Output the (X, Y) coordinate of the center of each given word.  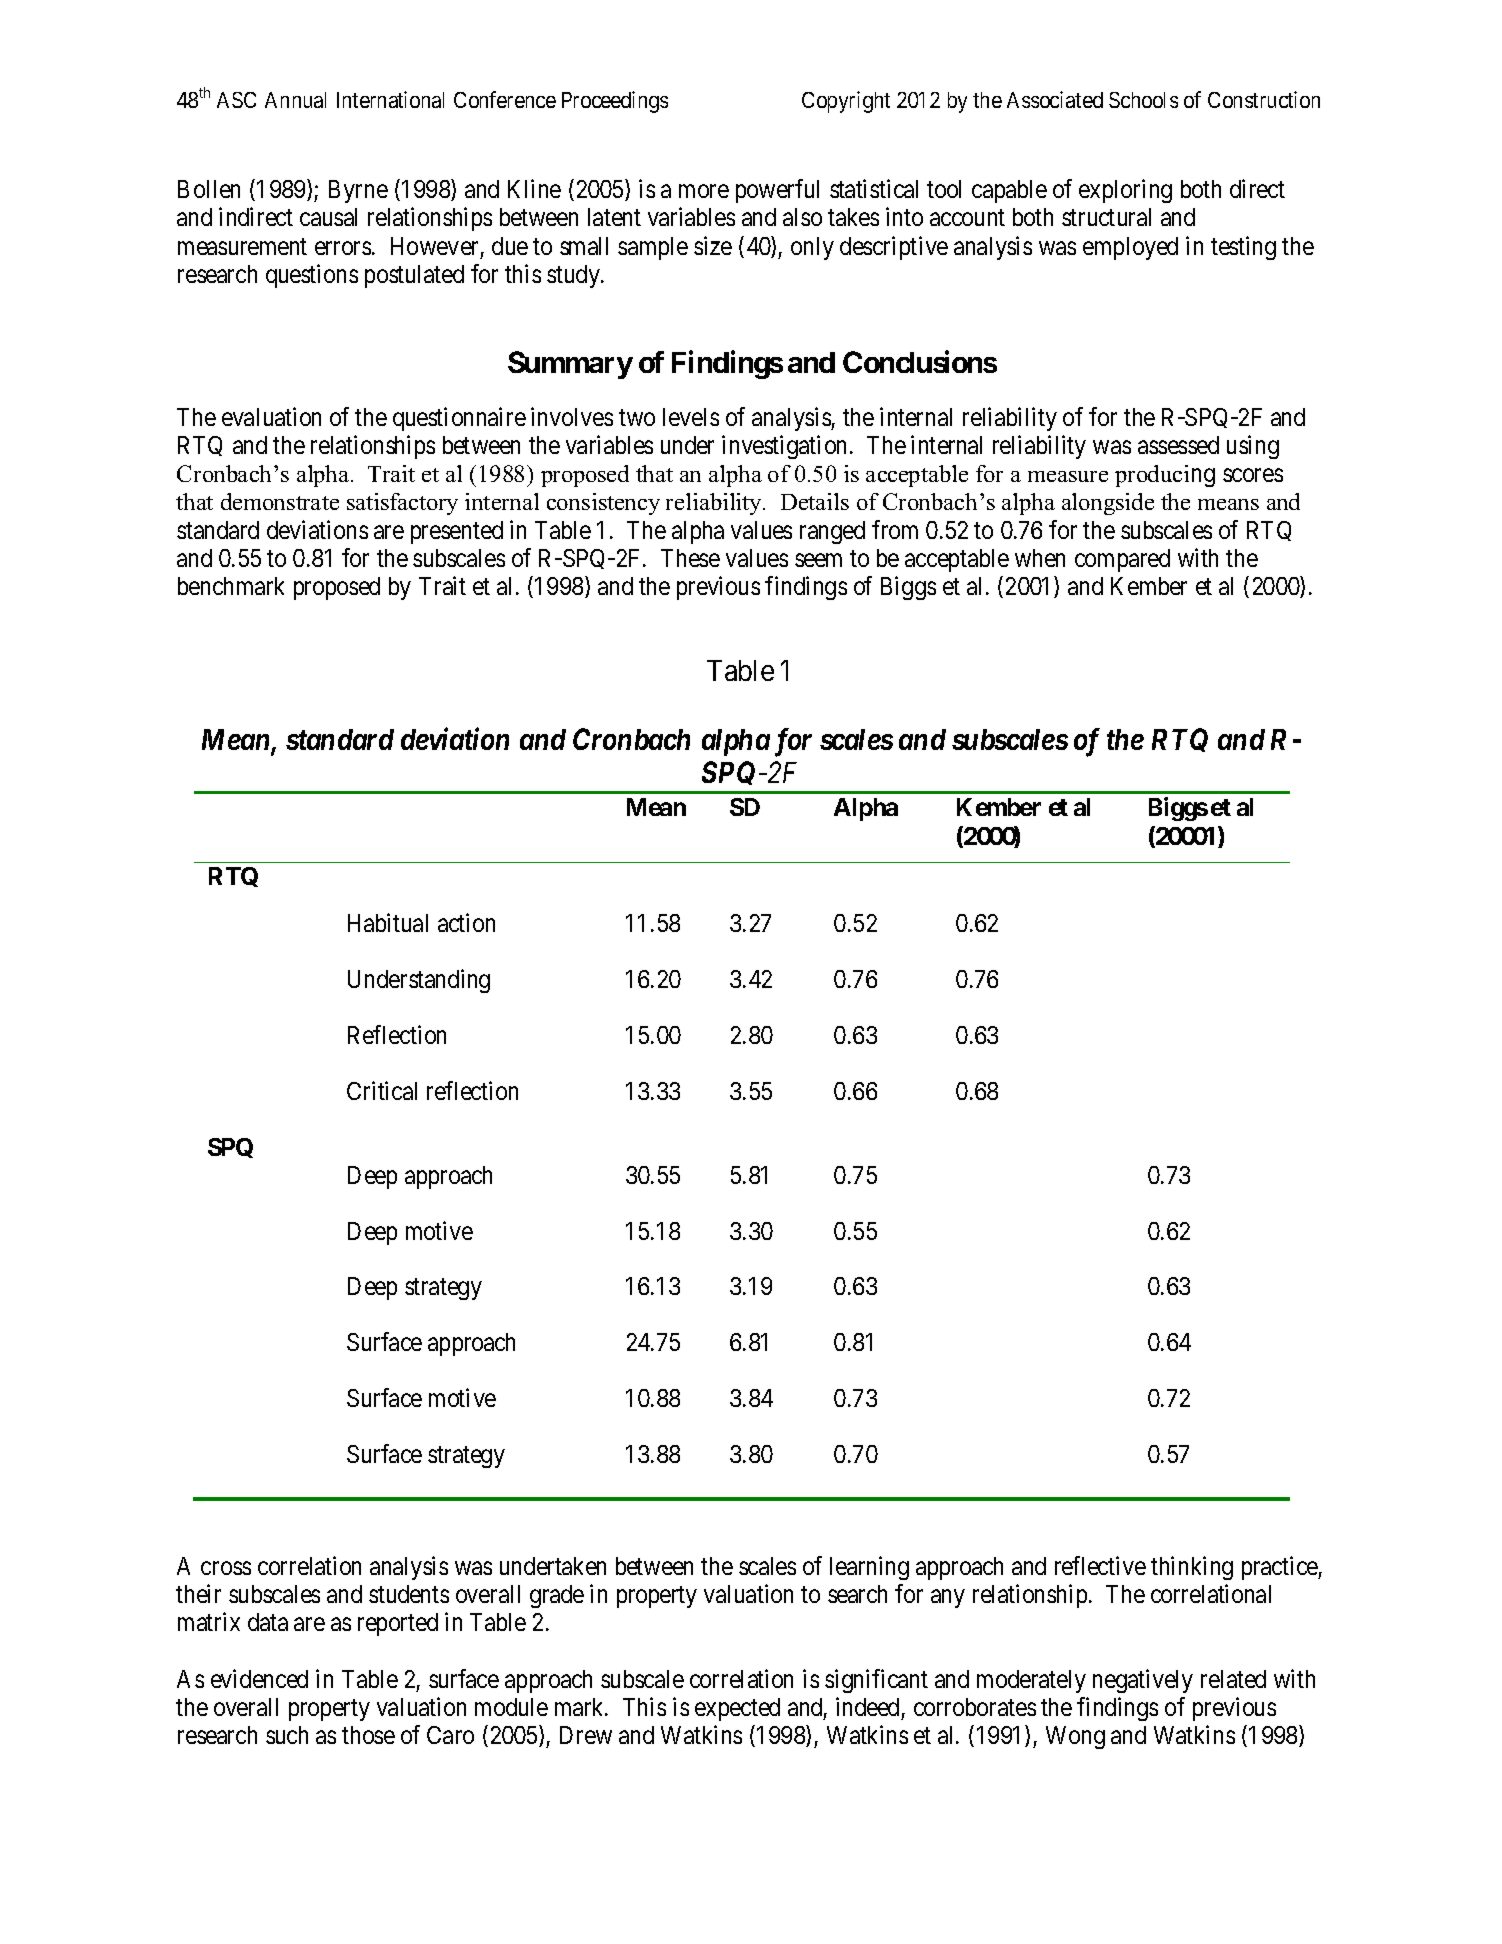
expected (737, 1709)
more (704, 191)
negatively (1143, 1681)
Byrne (358, 191)
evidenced (259, 1678)
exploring (1125, 191)
